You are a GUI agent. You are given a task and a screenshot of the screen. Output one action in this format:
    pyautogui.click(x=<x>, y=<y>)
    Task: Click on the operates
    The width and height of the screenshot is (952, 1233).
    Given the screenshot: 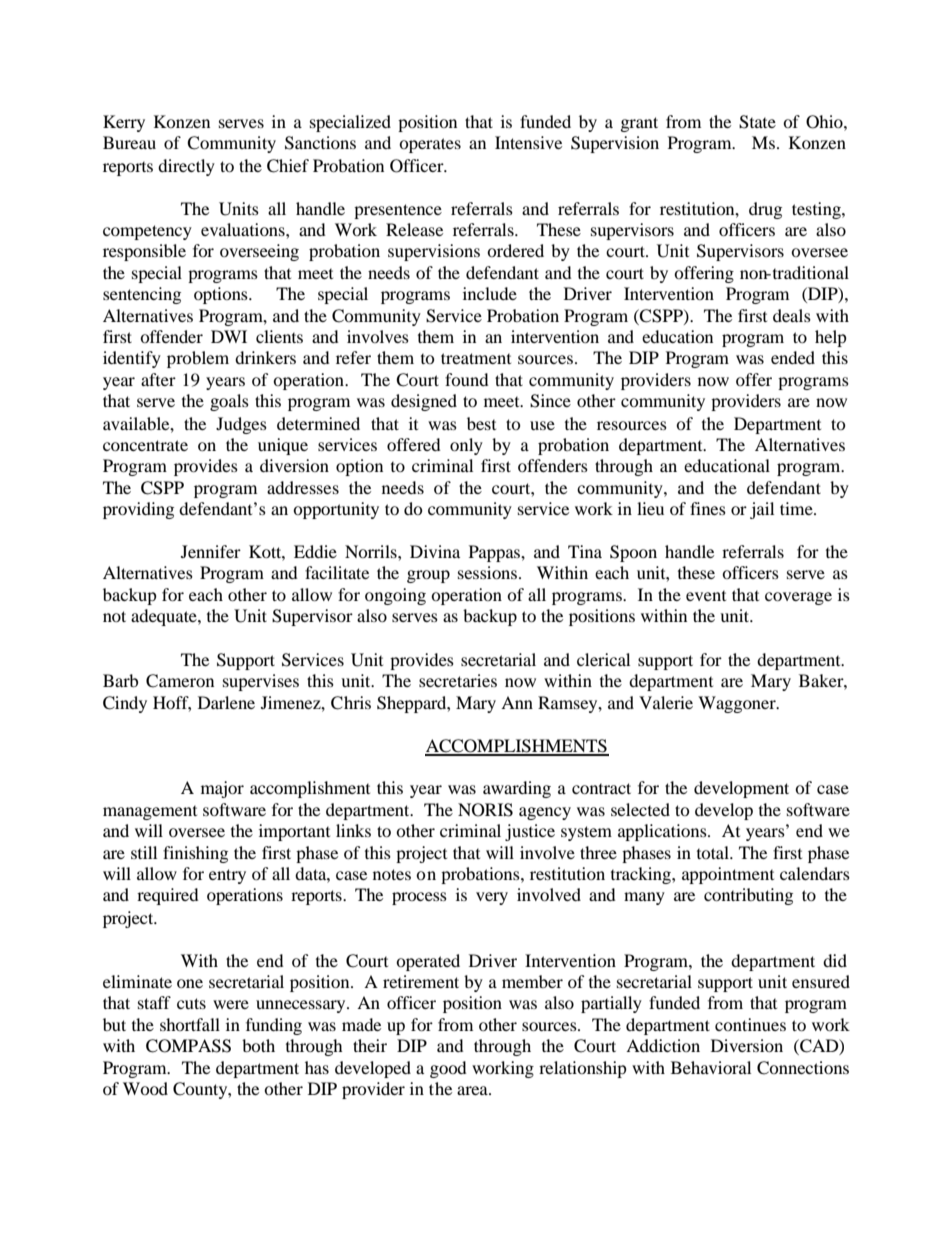 What is the action you would take?
    pyautogui.click(x=430, y=145)
